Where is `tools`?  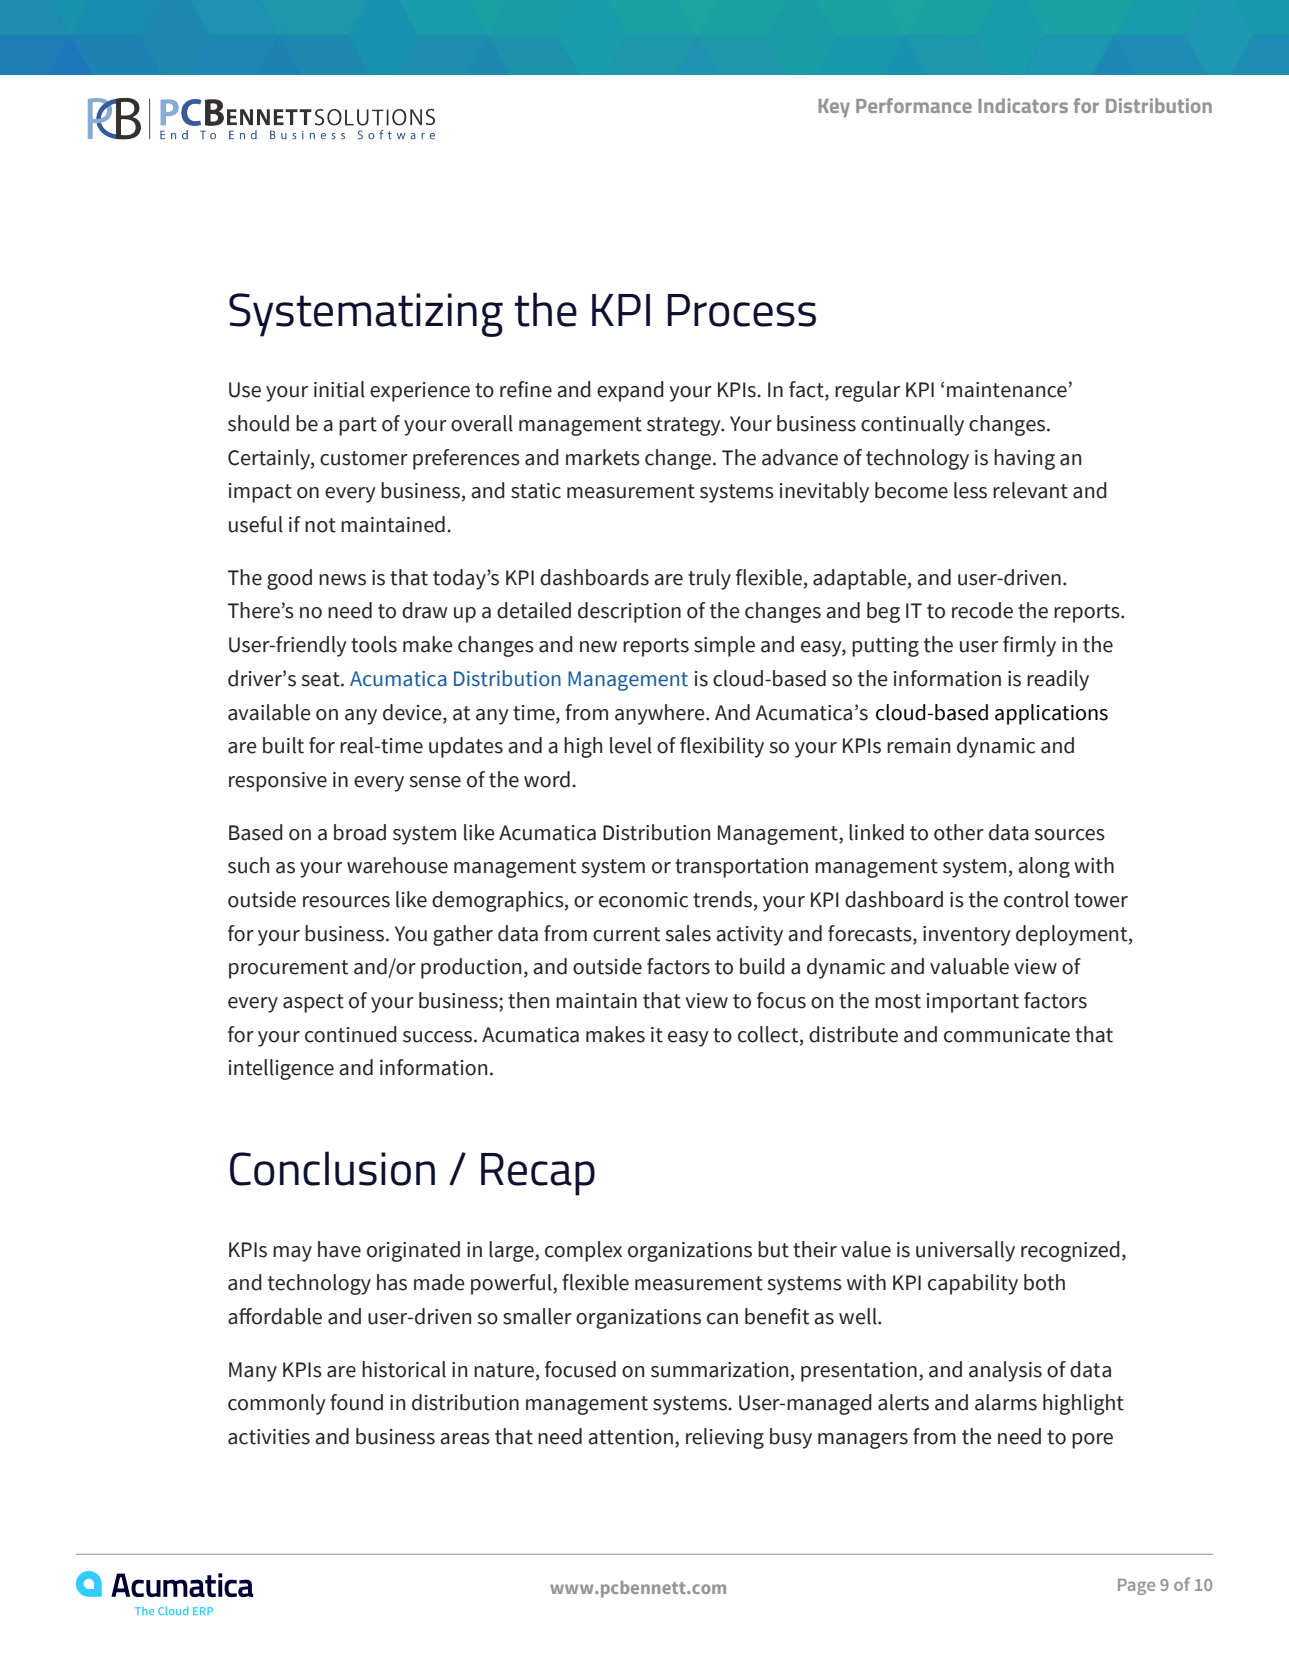
tools is located at coordinates (374, 644).
